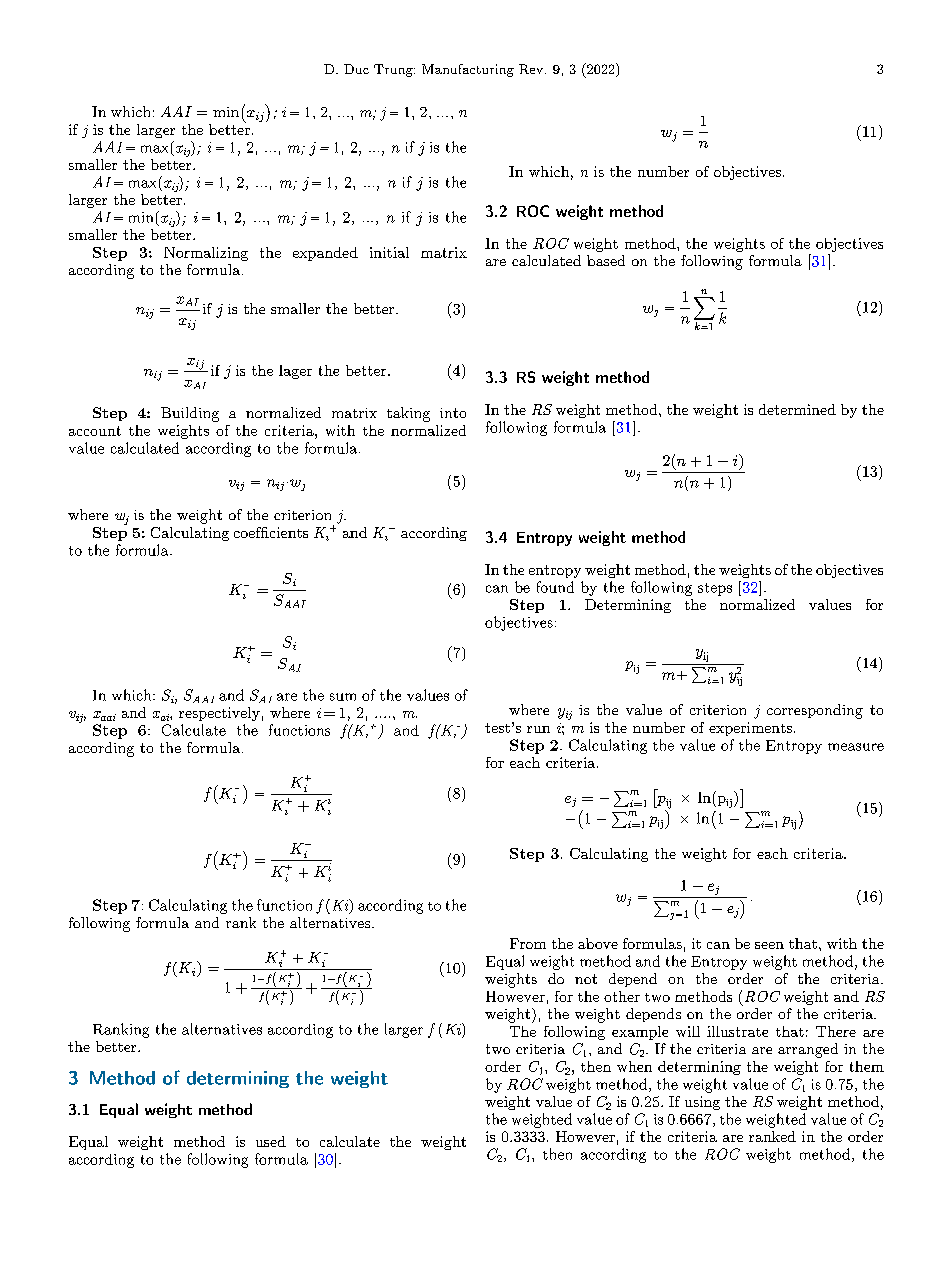 Image resolution: width=952 pixels, height=1270 pixels. I want to click on into, so click(453, 413).
